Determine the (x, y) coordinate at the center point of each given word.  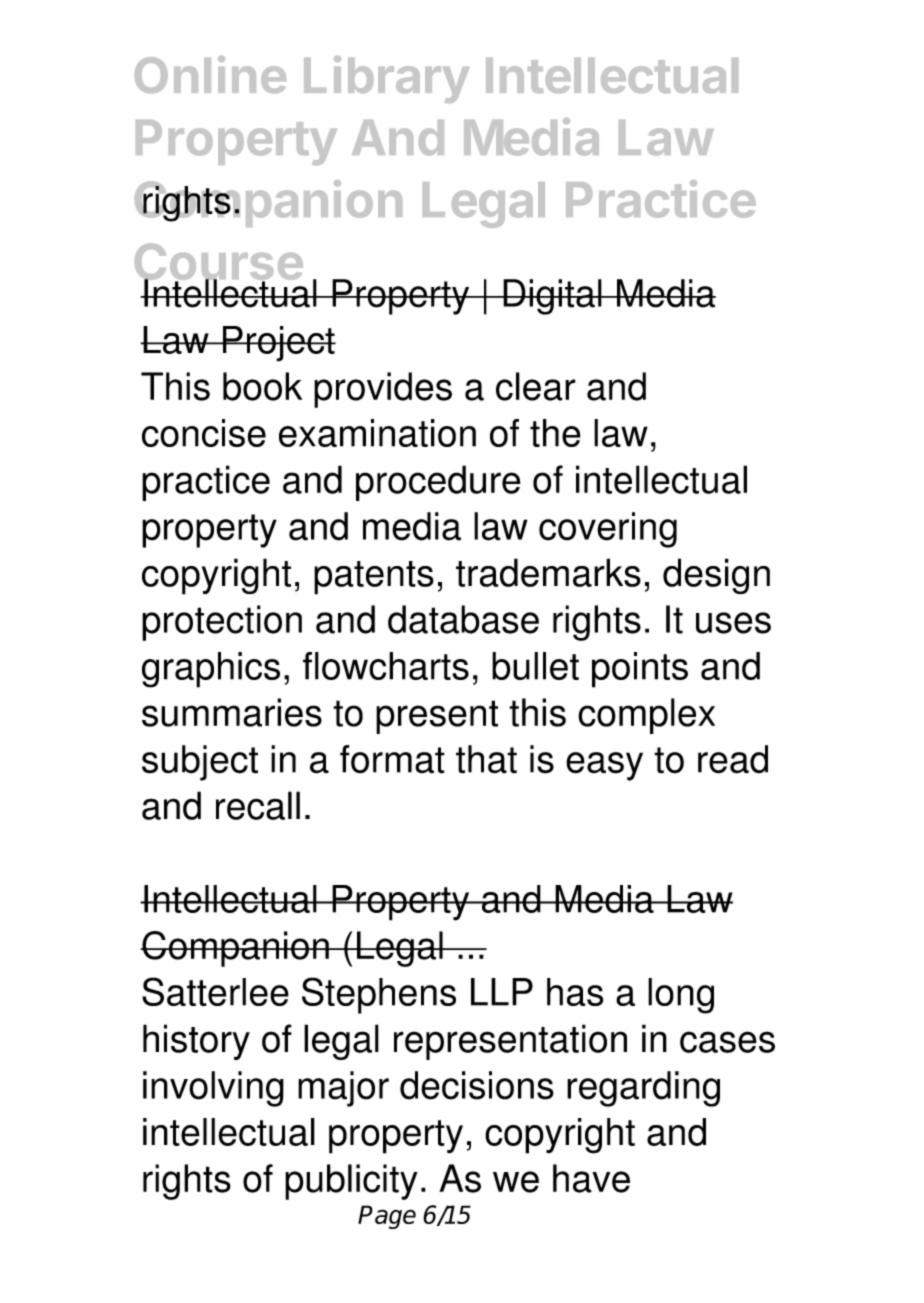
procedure (438, 483)
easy (604, 766)
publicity (351, 1182)
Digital (552, 297)
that (486, 759)
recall (258, 805)
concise (204, 433)
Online (210, 74)
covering (608, 530)
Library (386, 79)
